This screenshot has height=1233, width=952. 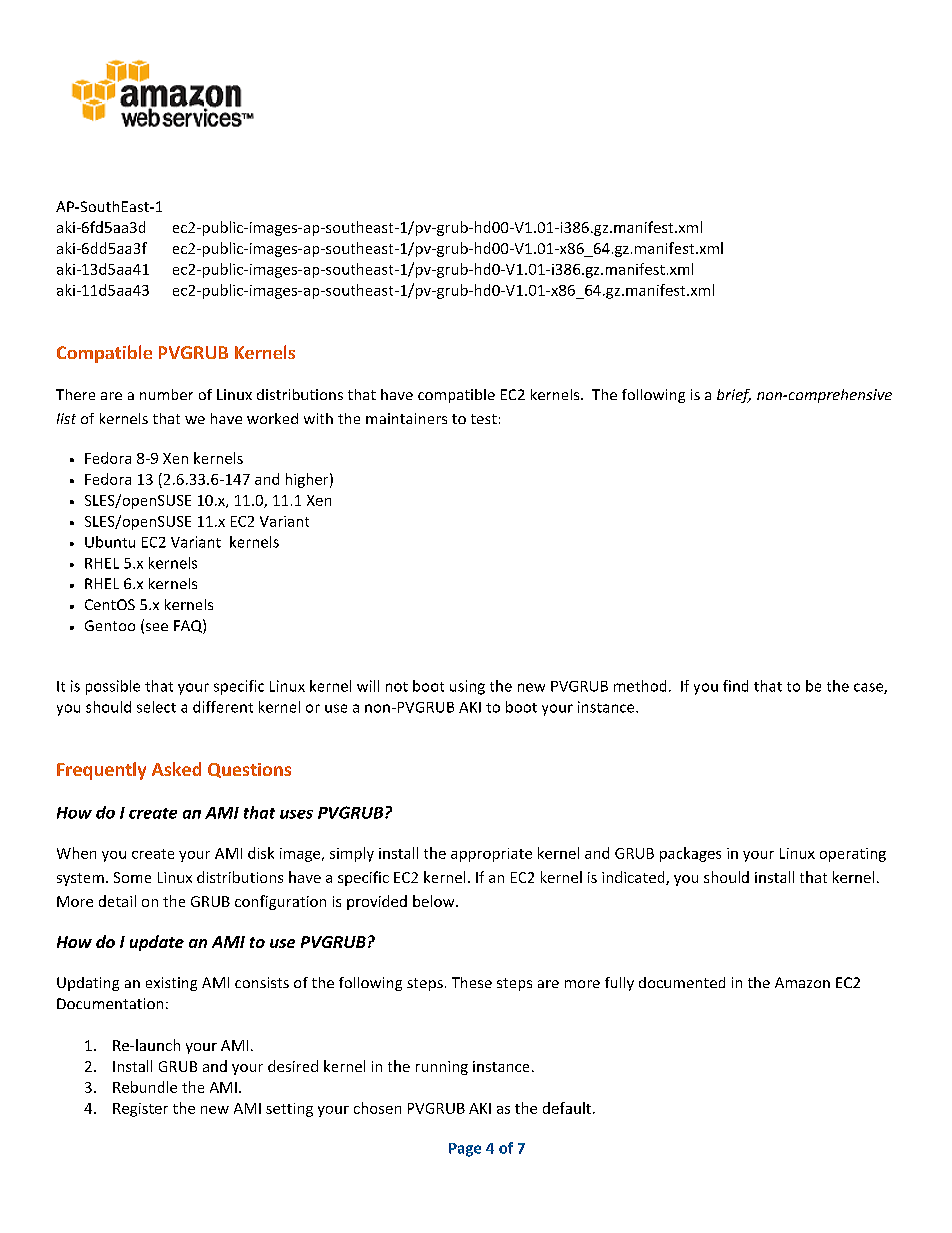 What do you see at coordinates (484, 419) in the screenshot?
I see `test` at bounding box center [484, 419].
